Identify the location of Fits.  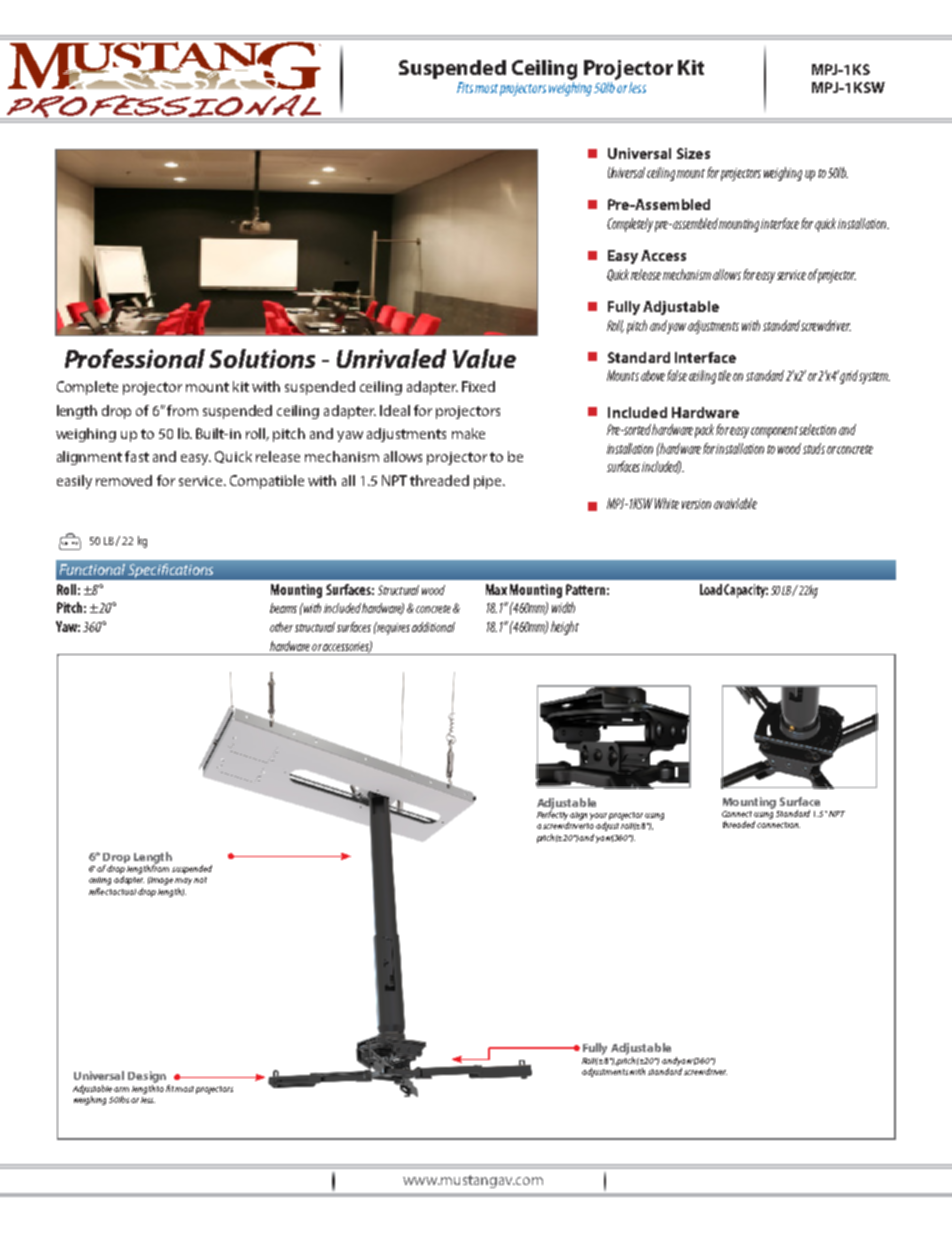
(465, 87).
